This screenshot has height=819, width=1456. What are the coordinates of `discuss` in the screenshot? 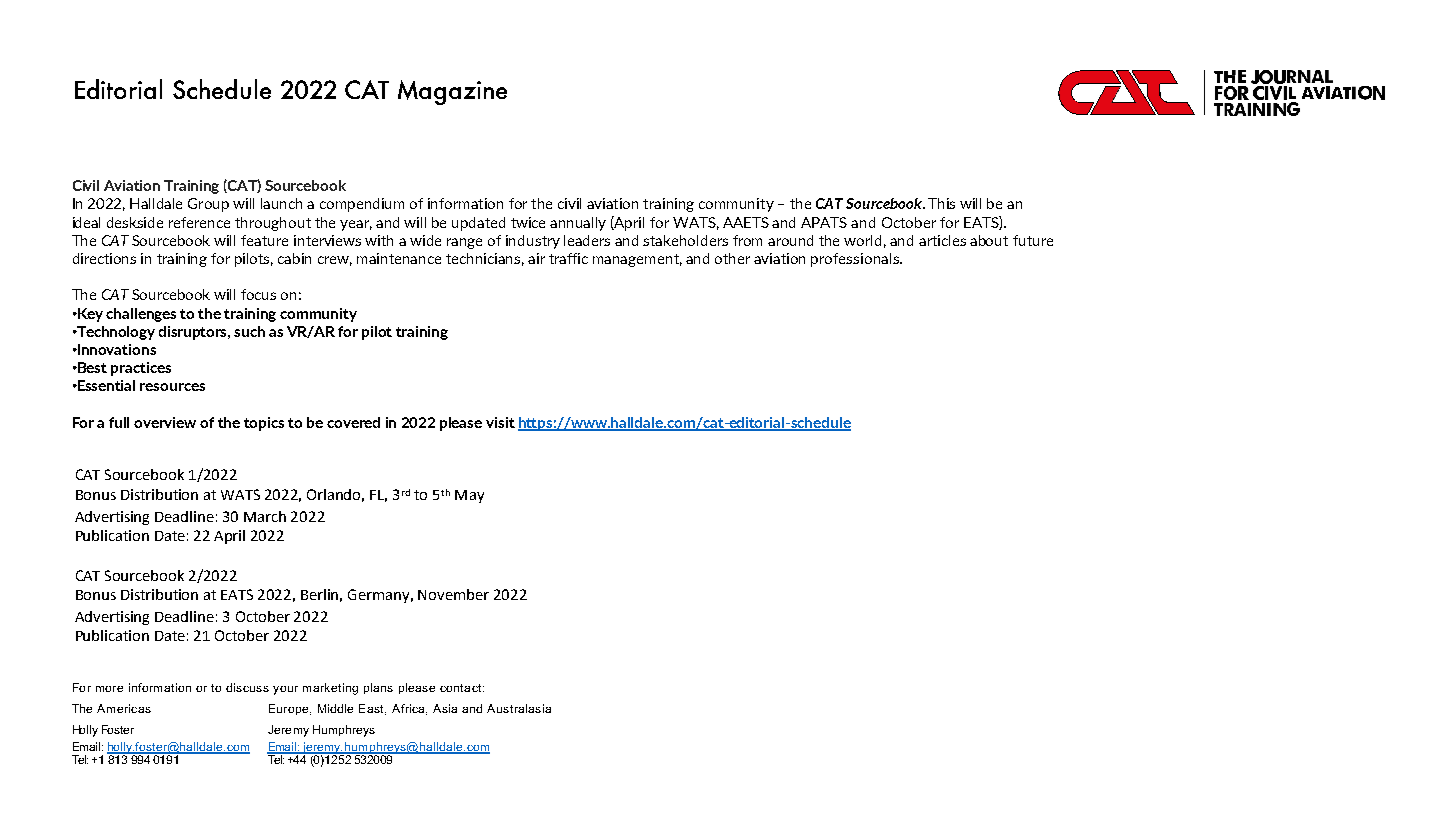 It's located at (247, 687).
